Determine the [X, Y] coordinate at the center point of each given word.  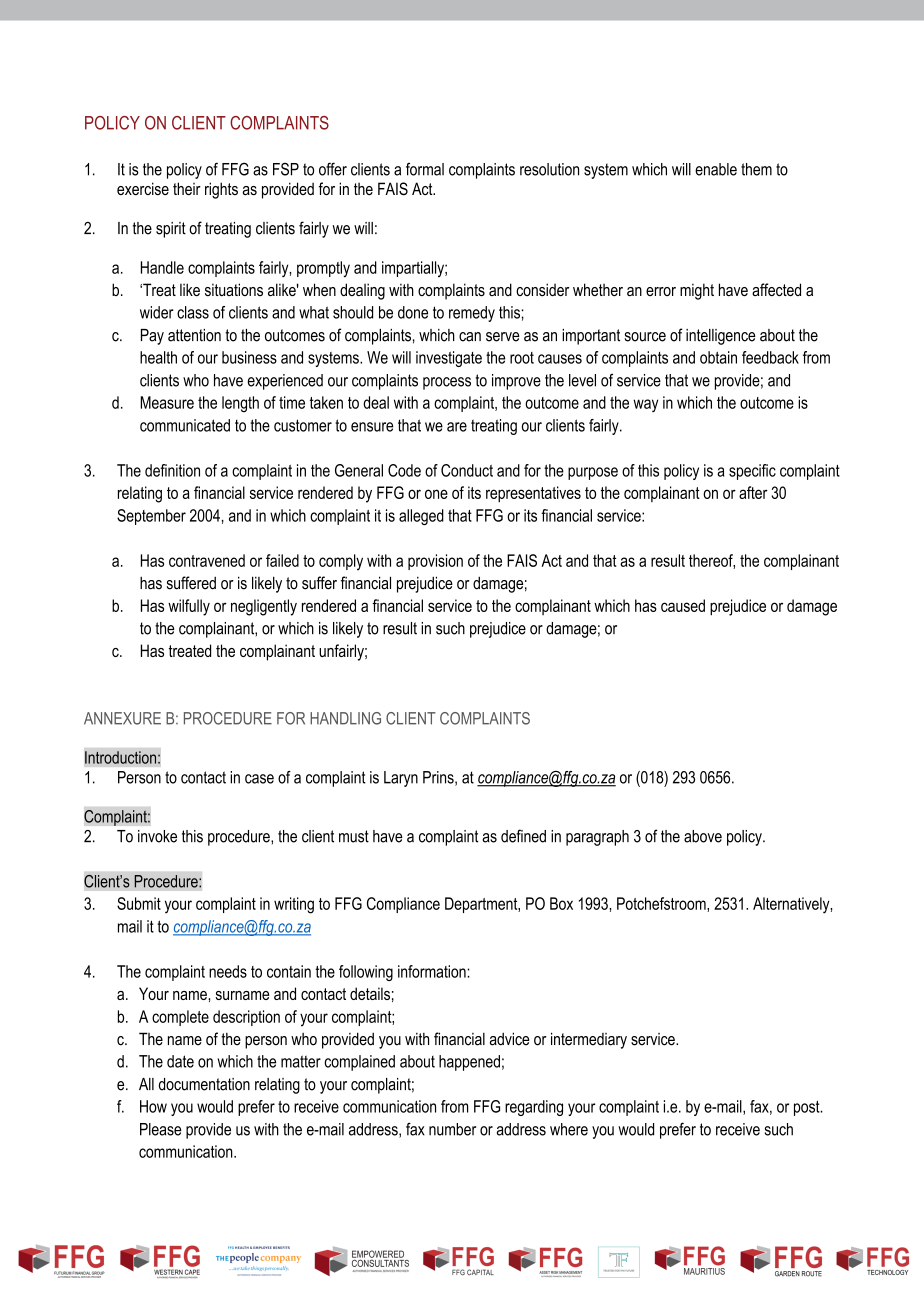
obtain [718, 357]
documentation [204, 1084]
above [703, 836]
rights [221, 190]
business [249, 357]
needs [228, 971]
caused [683, 605]
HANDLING [345, 718]
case [259, 779]
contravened [207, 560]
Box [561, 903]
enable [716, 169]
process [447, 383]
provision [435, 562]
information [433, 971]
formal [425, 169]
